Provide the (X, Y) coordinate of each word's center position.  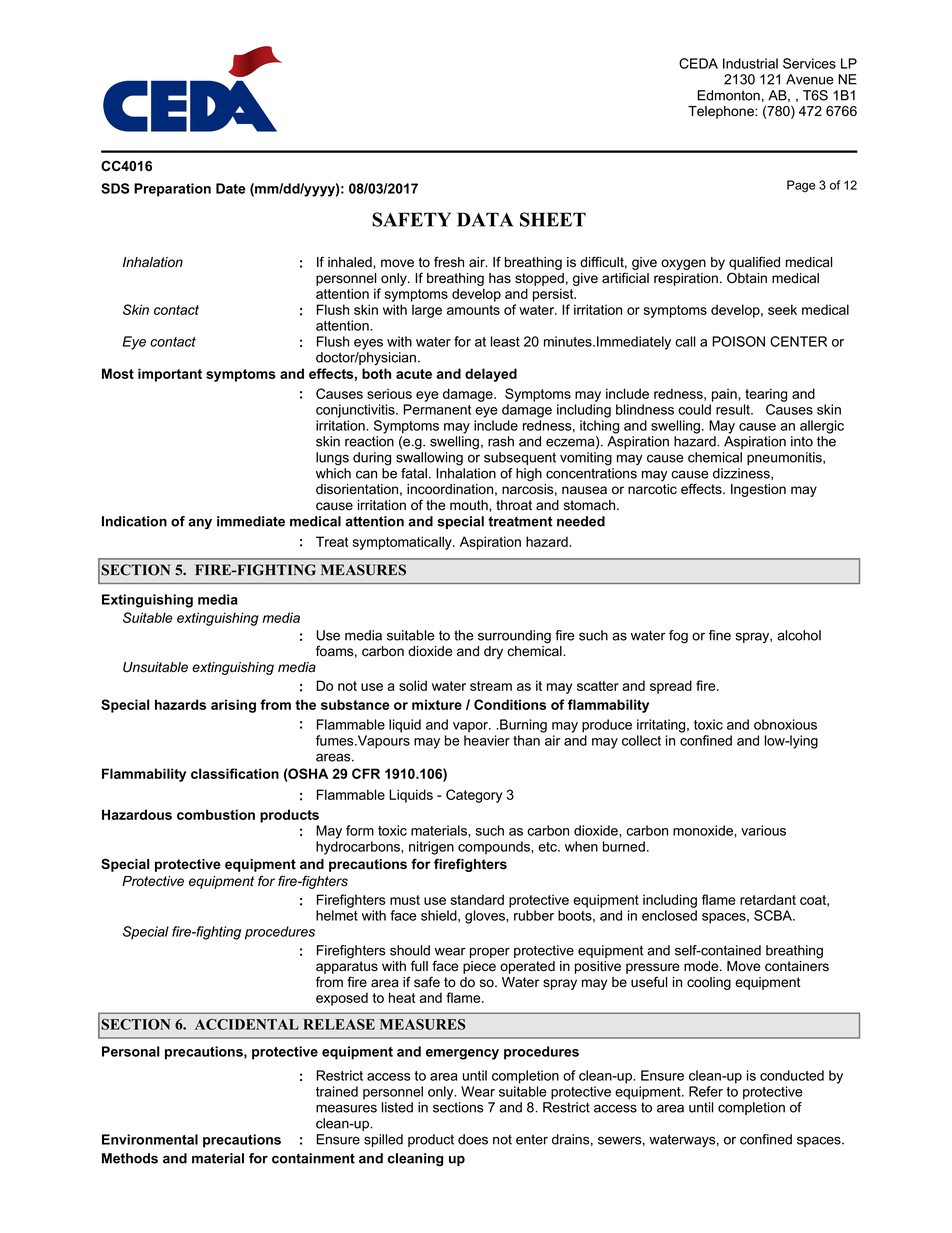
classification (235, 773)
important (170, 375)
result (734, 409)
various (763, 830)
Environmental (150, 1139)
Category (474, 796)
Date (231, 188)
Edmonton (729, 95)
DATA (485, 219)
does (473, 1139)
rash (501, 441)
